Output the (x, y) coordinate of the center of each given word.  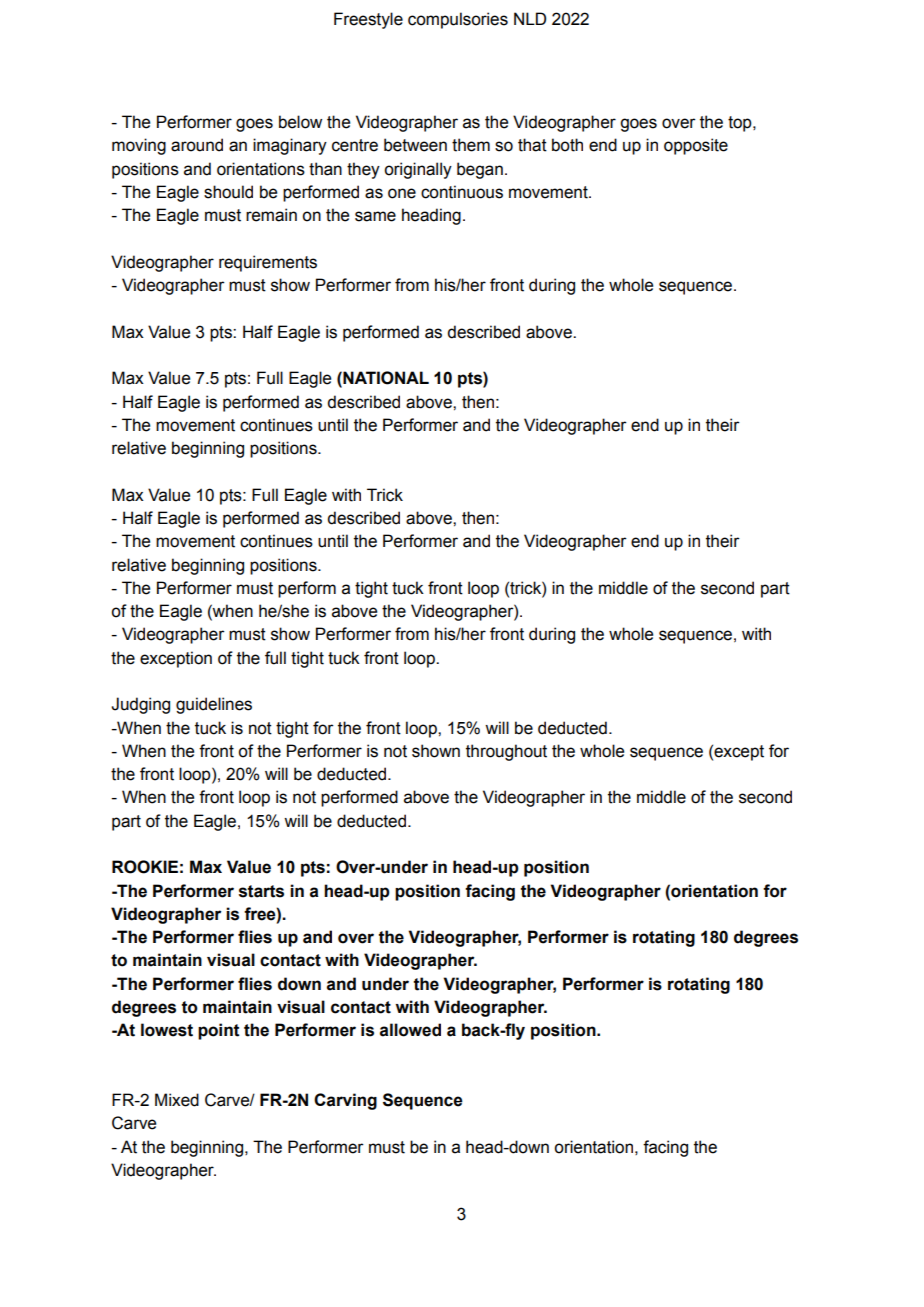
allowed (410, 1030)
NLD (530, 18)
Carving (345, 1101)
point (219, 1031)
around (197, 145)
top (741, 124)
